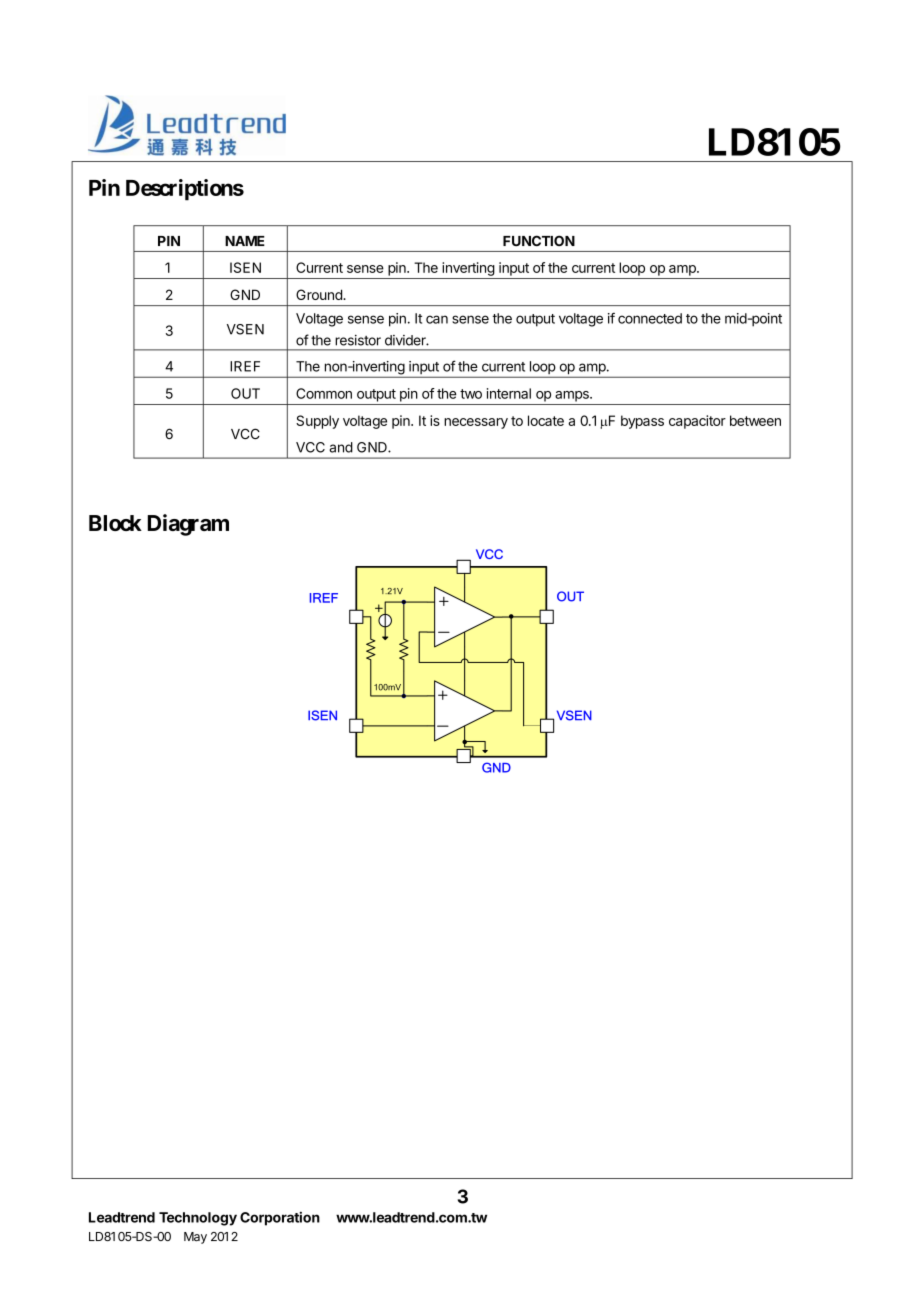 This document has width=924, height=1308. I want to click on NAME, so click(245, 241).
